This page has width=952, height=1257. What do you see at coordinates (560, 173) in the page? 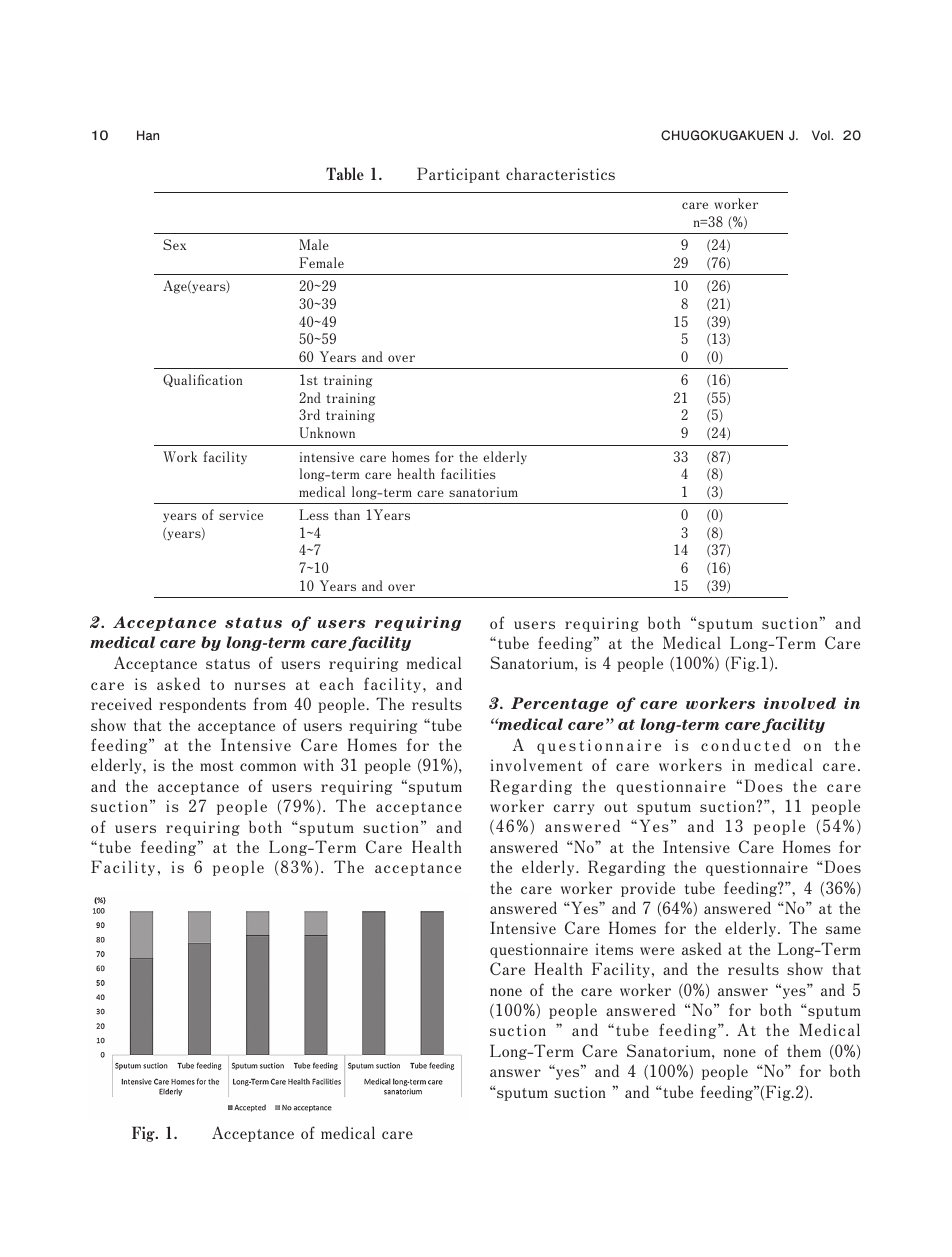
I see `characteristics` at bounding box center [560, 173].
